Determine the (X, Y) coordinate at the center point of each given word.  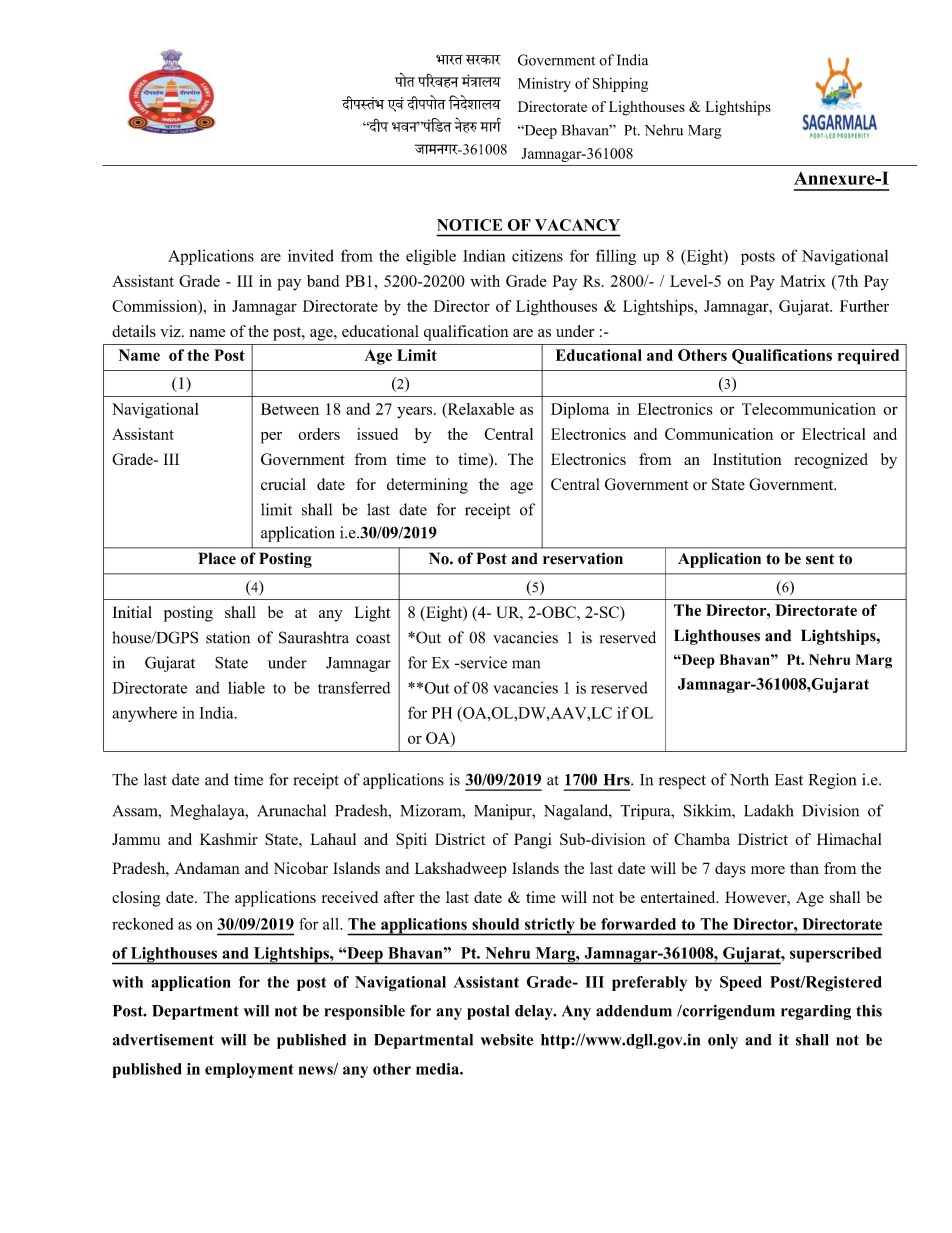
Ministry (544, 84)
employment (249, 1070)
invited (311, 255)
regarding (816, 1012)
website (507, 1040)
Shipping (620, 85)
